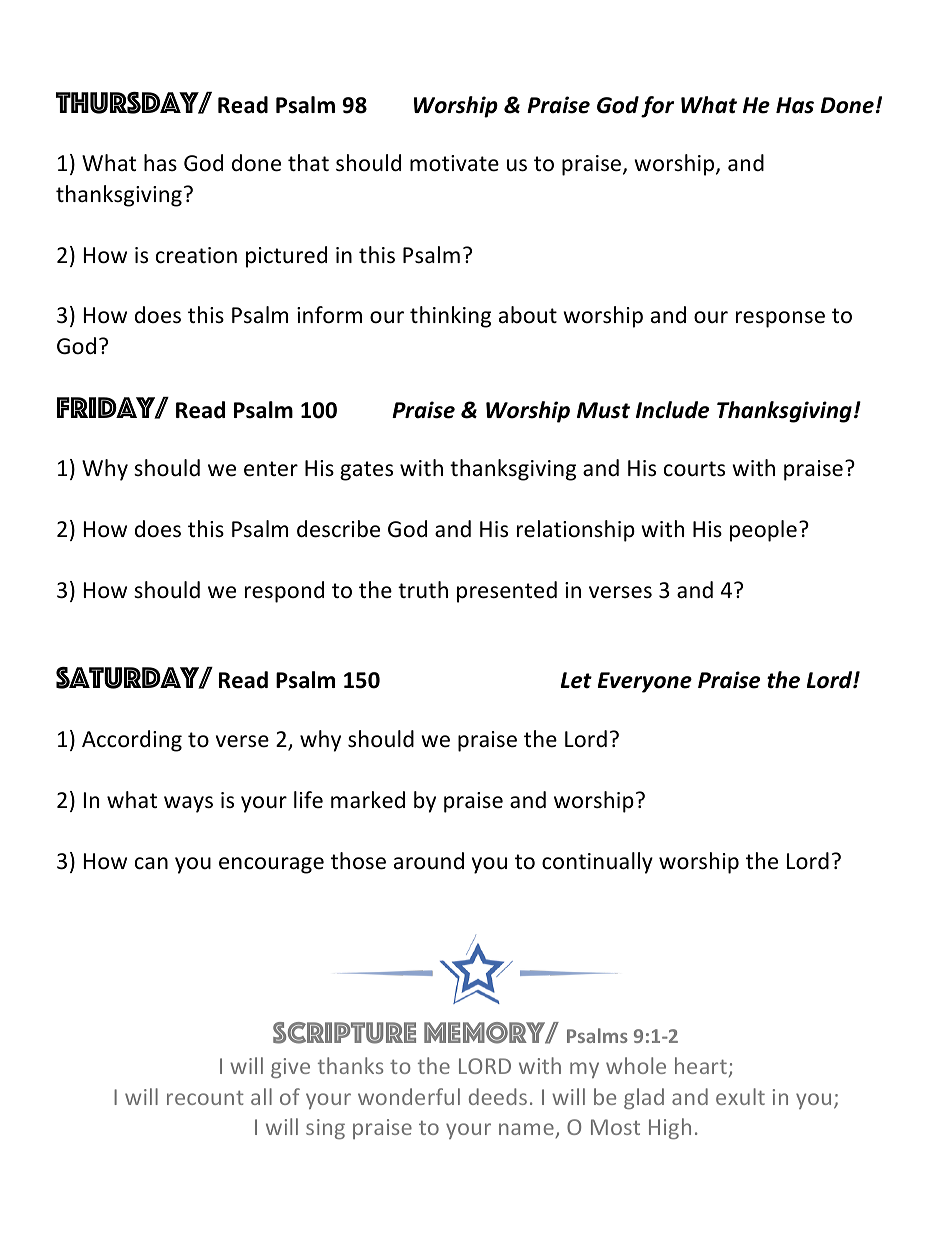 This document has height=1233, width=952. Describe the element at coordinates (271, 469) in the document. I see `enter` at that location.
